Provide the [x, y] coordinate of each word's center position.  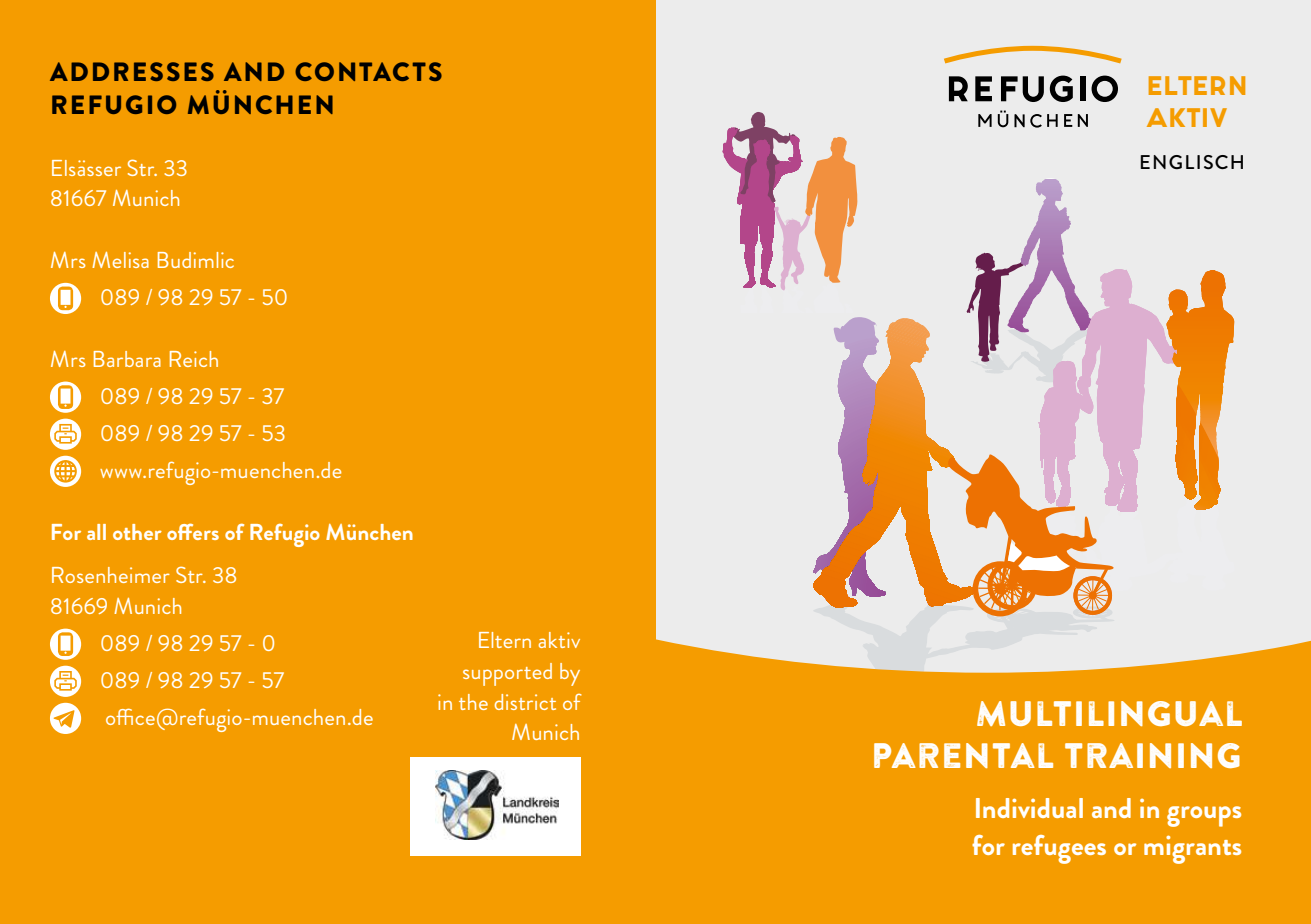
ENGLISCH [1192, 162]
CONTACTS [368, 71]
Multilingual [1109, 713]
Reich [194, 359]
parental [963, 755]
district [525, 702]
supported [507, 674]
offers [193, 531]
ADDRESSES [132, 71]
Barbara [127, 359]
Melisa [120, 260]
